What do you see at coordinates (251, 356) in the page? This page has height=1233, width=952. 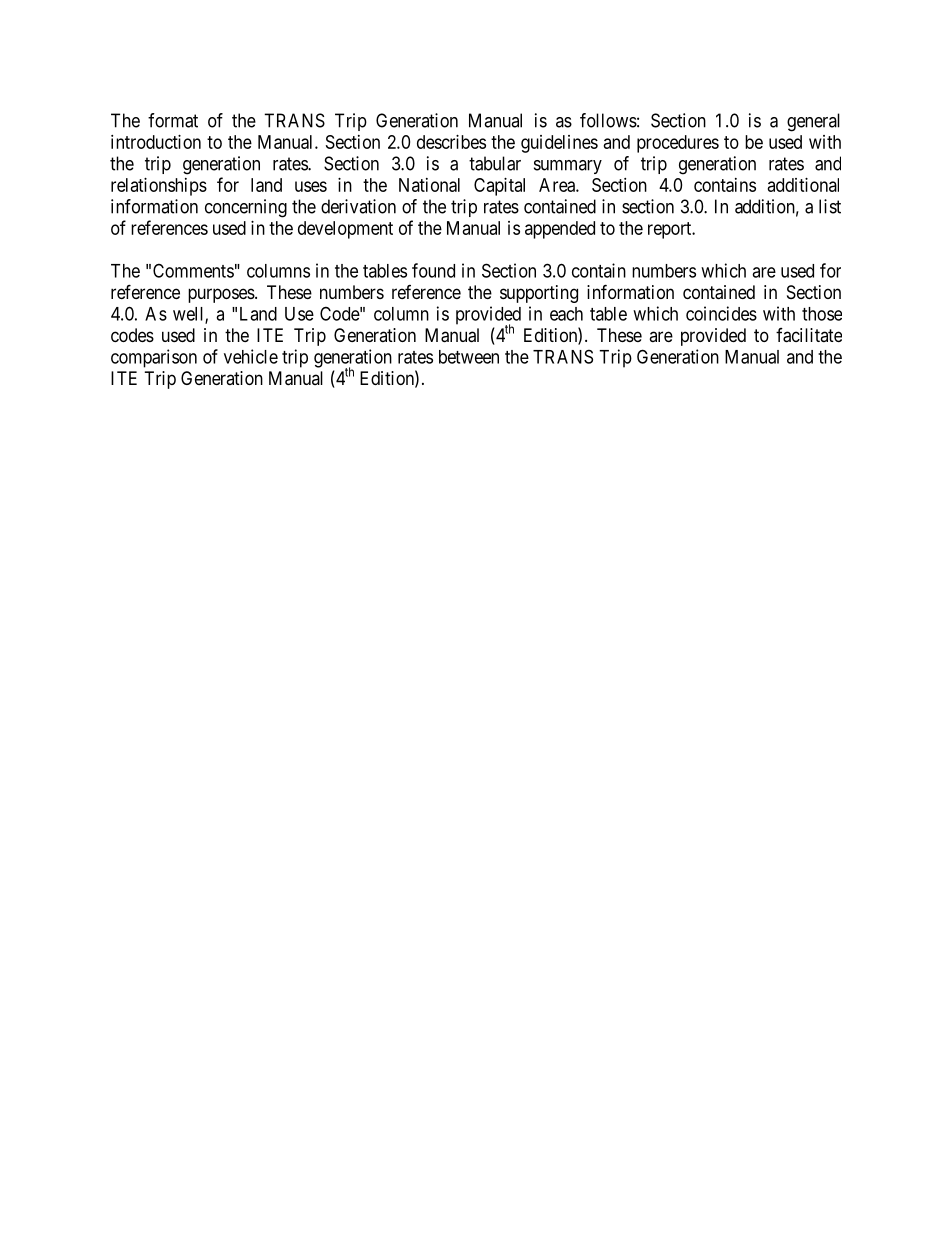 I see `vehicle` at bounding box center [251, 356].
